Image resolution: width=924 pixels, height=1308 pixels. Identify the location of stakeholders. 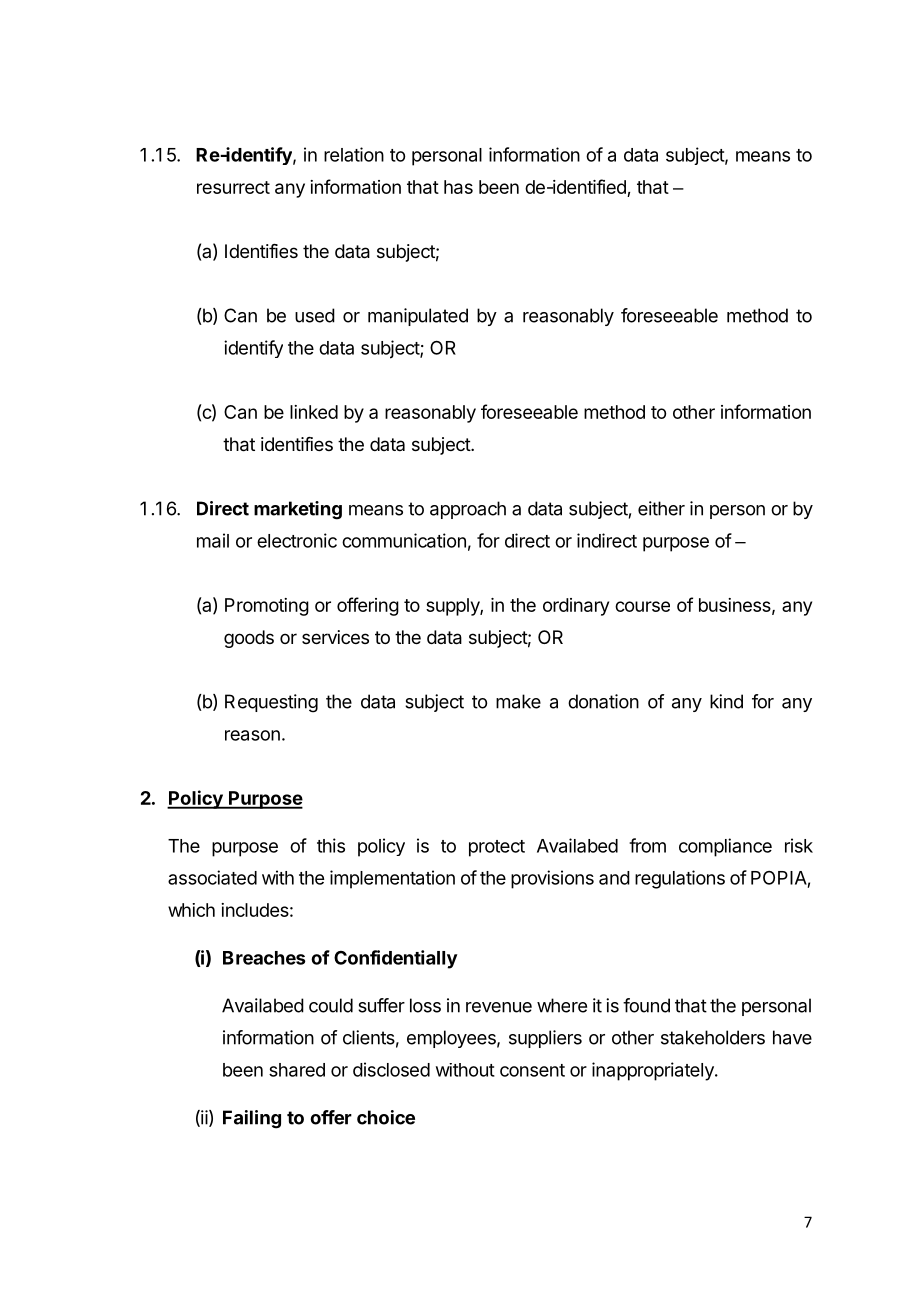
(713, 1037).
